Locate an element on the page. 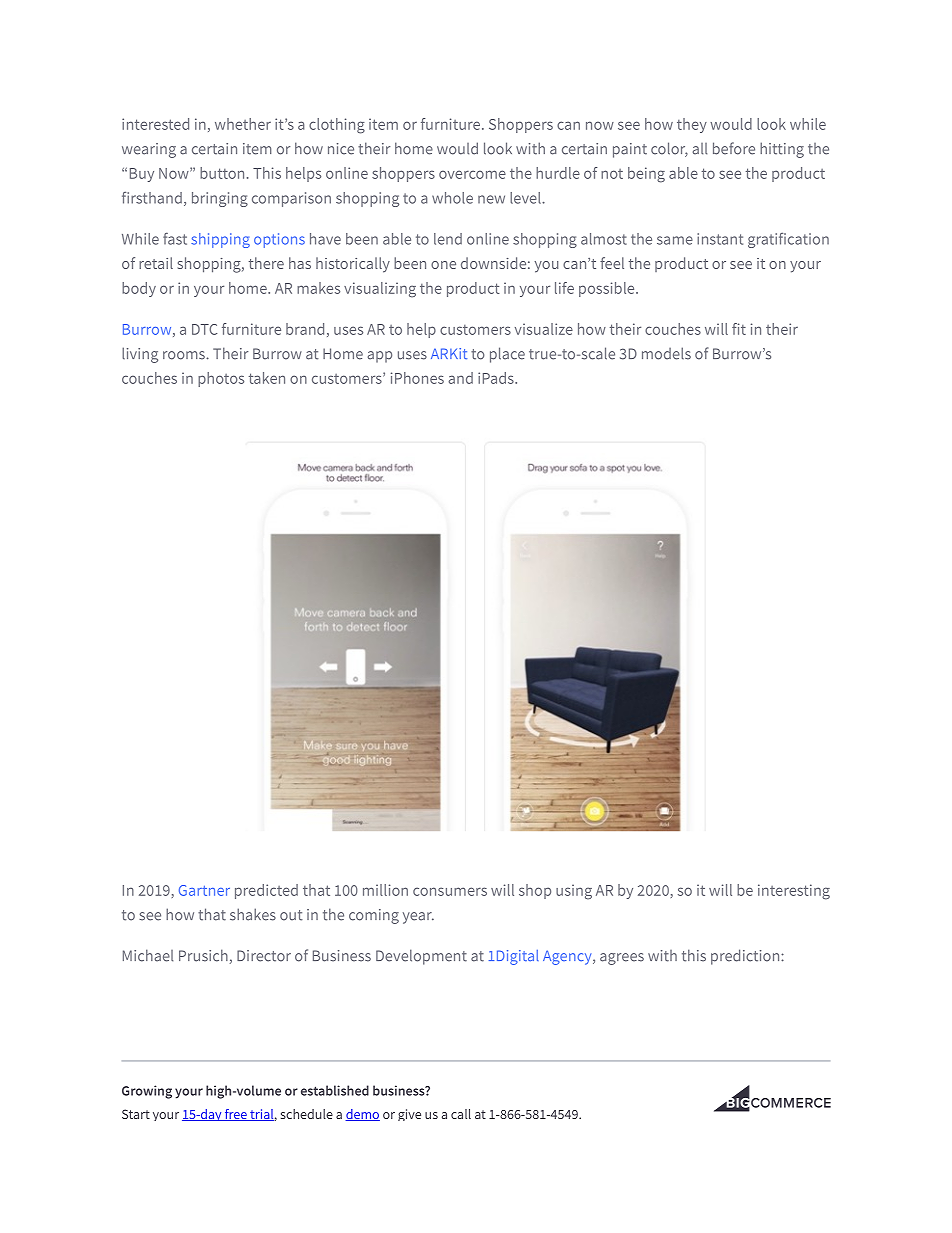  place is located at coordinates (507, 355).
